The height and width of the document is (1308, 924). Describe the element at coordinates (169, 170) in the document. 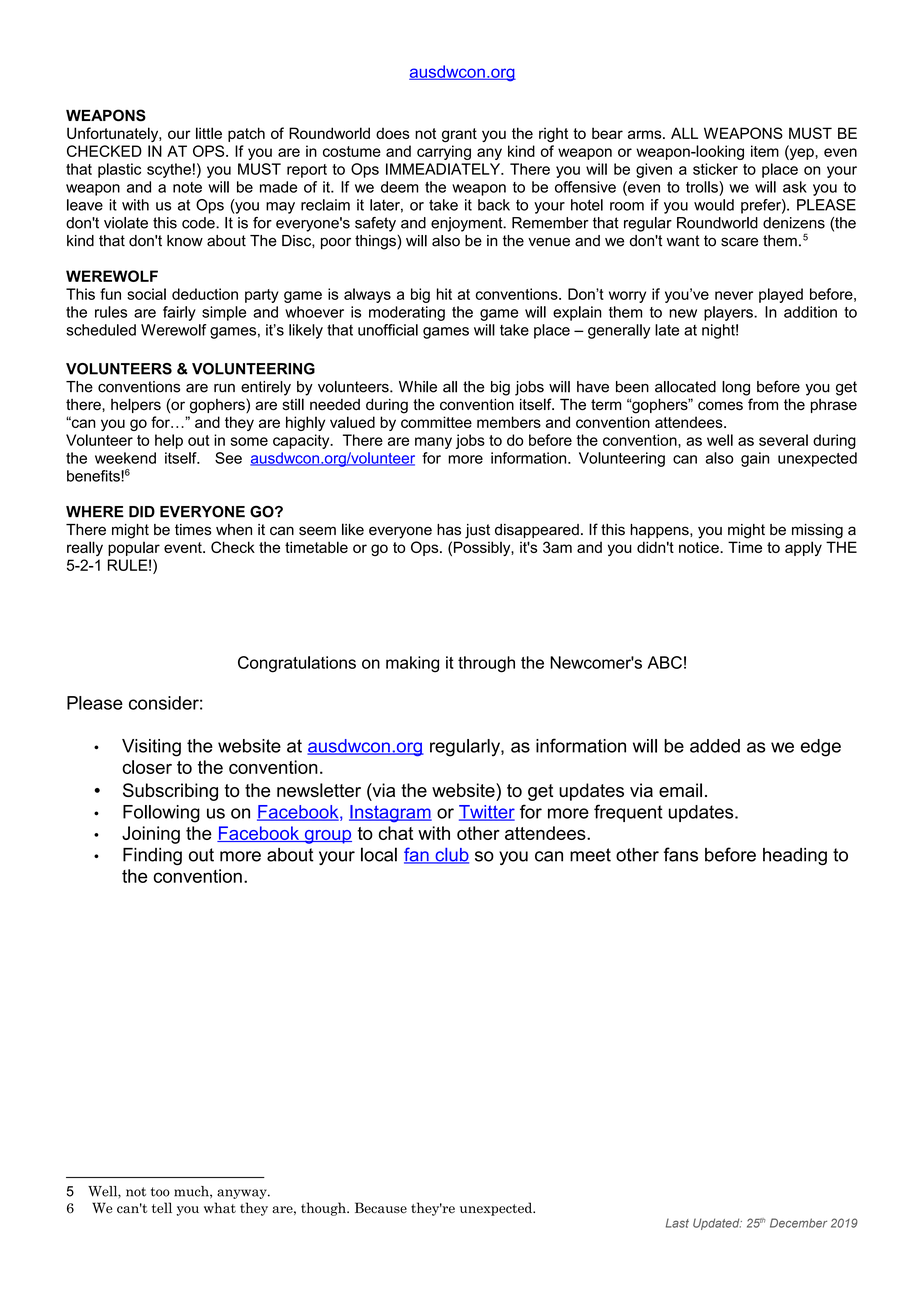

I see `scythe` at that location.
